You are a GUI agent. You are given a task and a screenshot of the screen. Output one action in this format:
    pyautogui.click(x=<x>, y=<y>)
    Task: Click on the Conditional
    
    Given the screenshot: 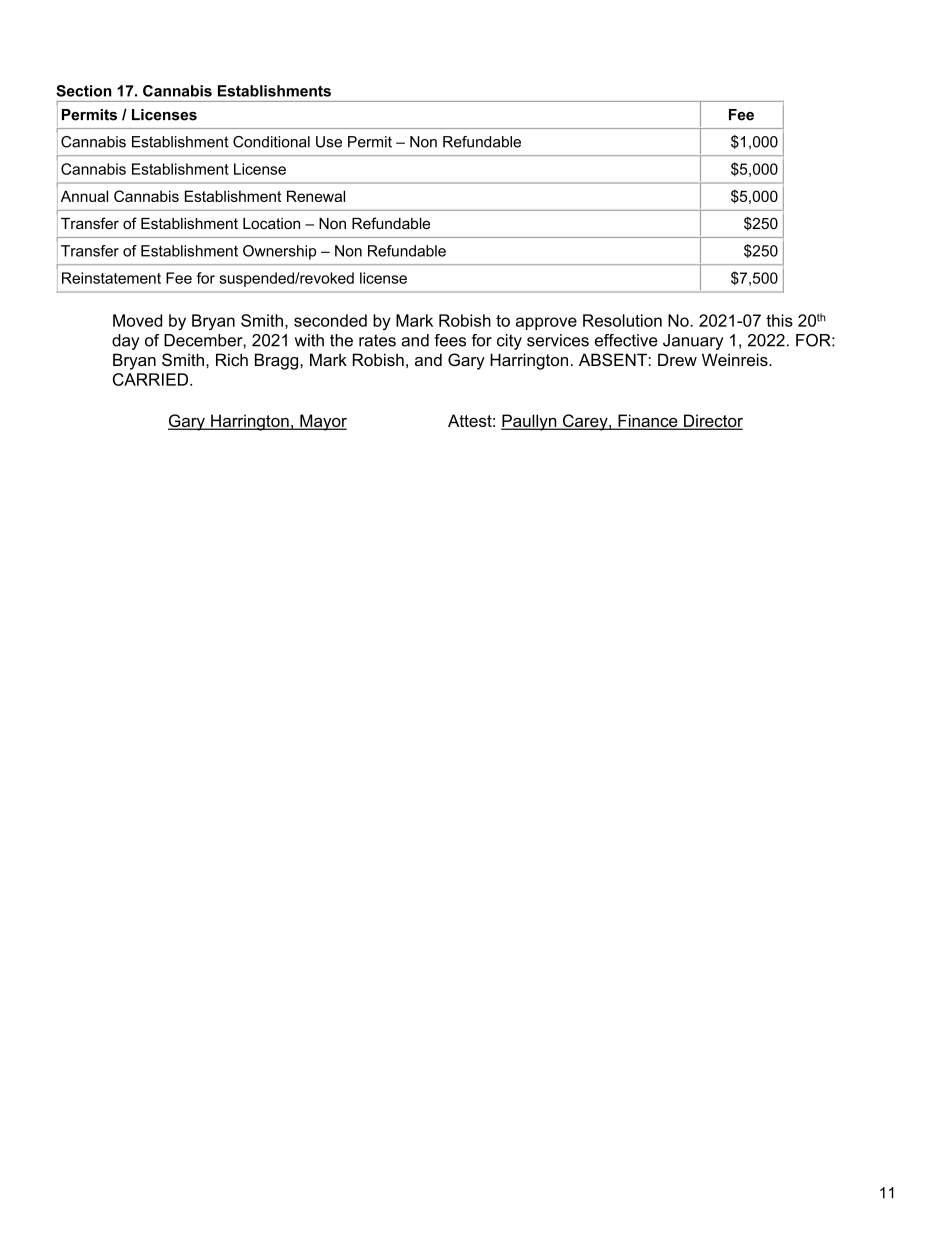 What is the action you would take?
    pyautogui.click(x=271, y=142)
